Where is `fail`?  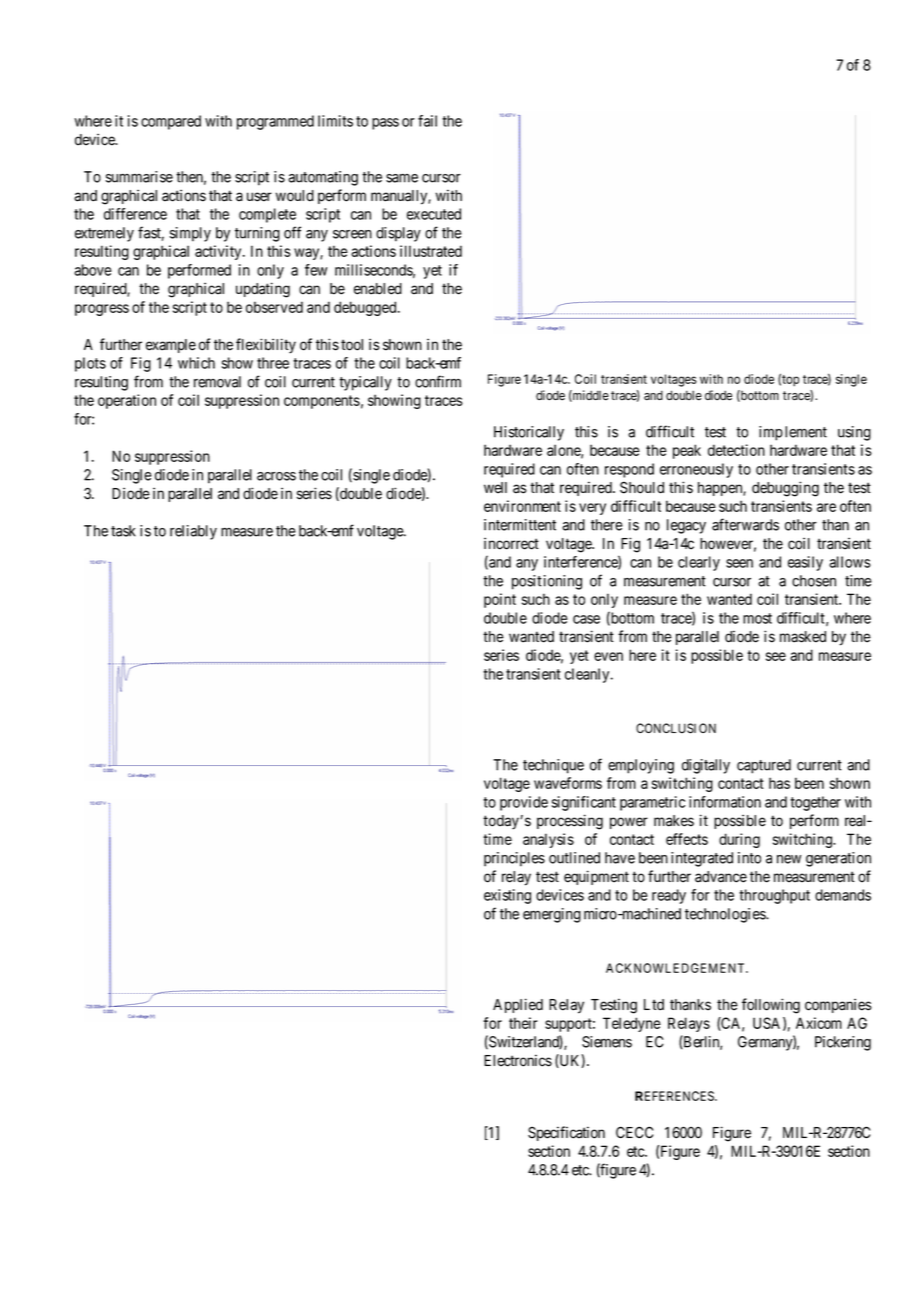
fail is located at coordinates (427, 121).
